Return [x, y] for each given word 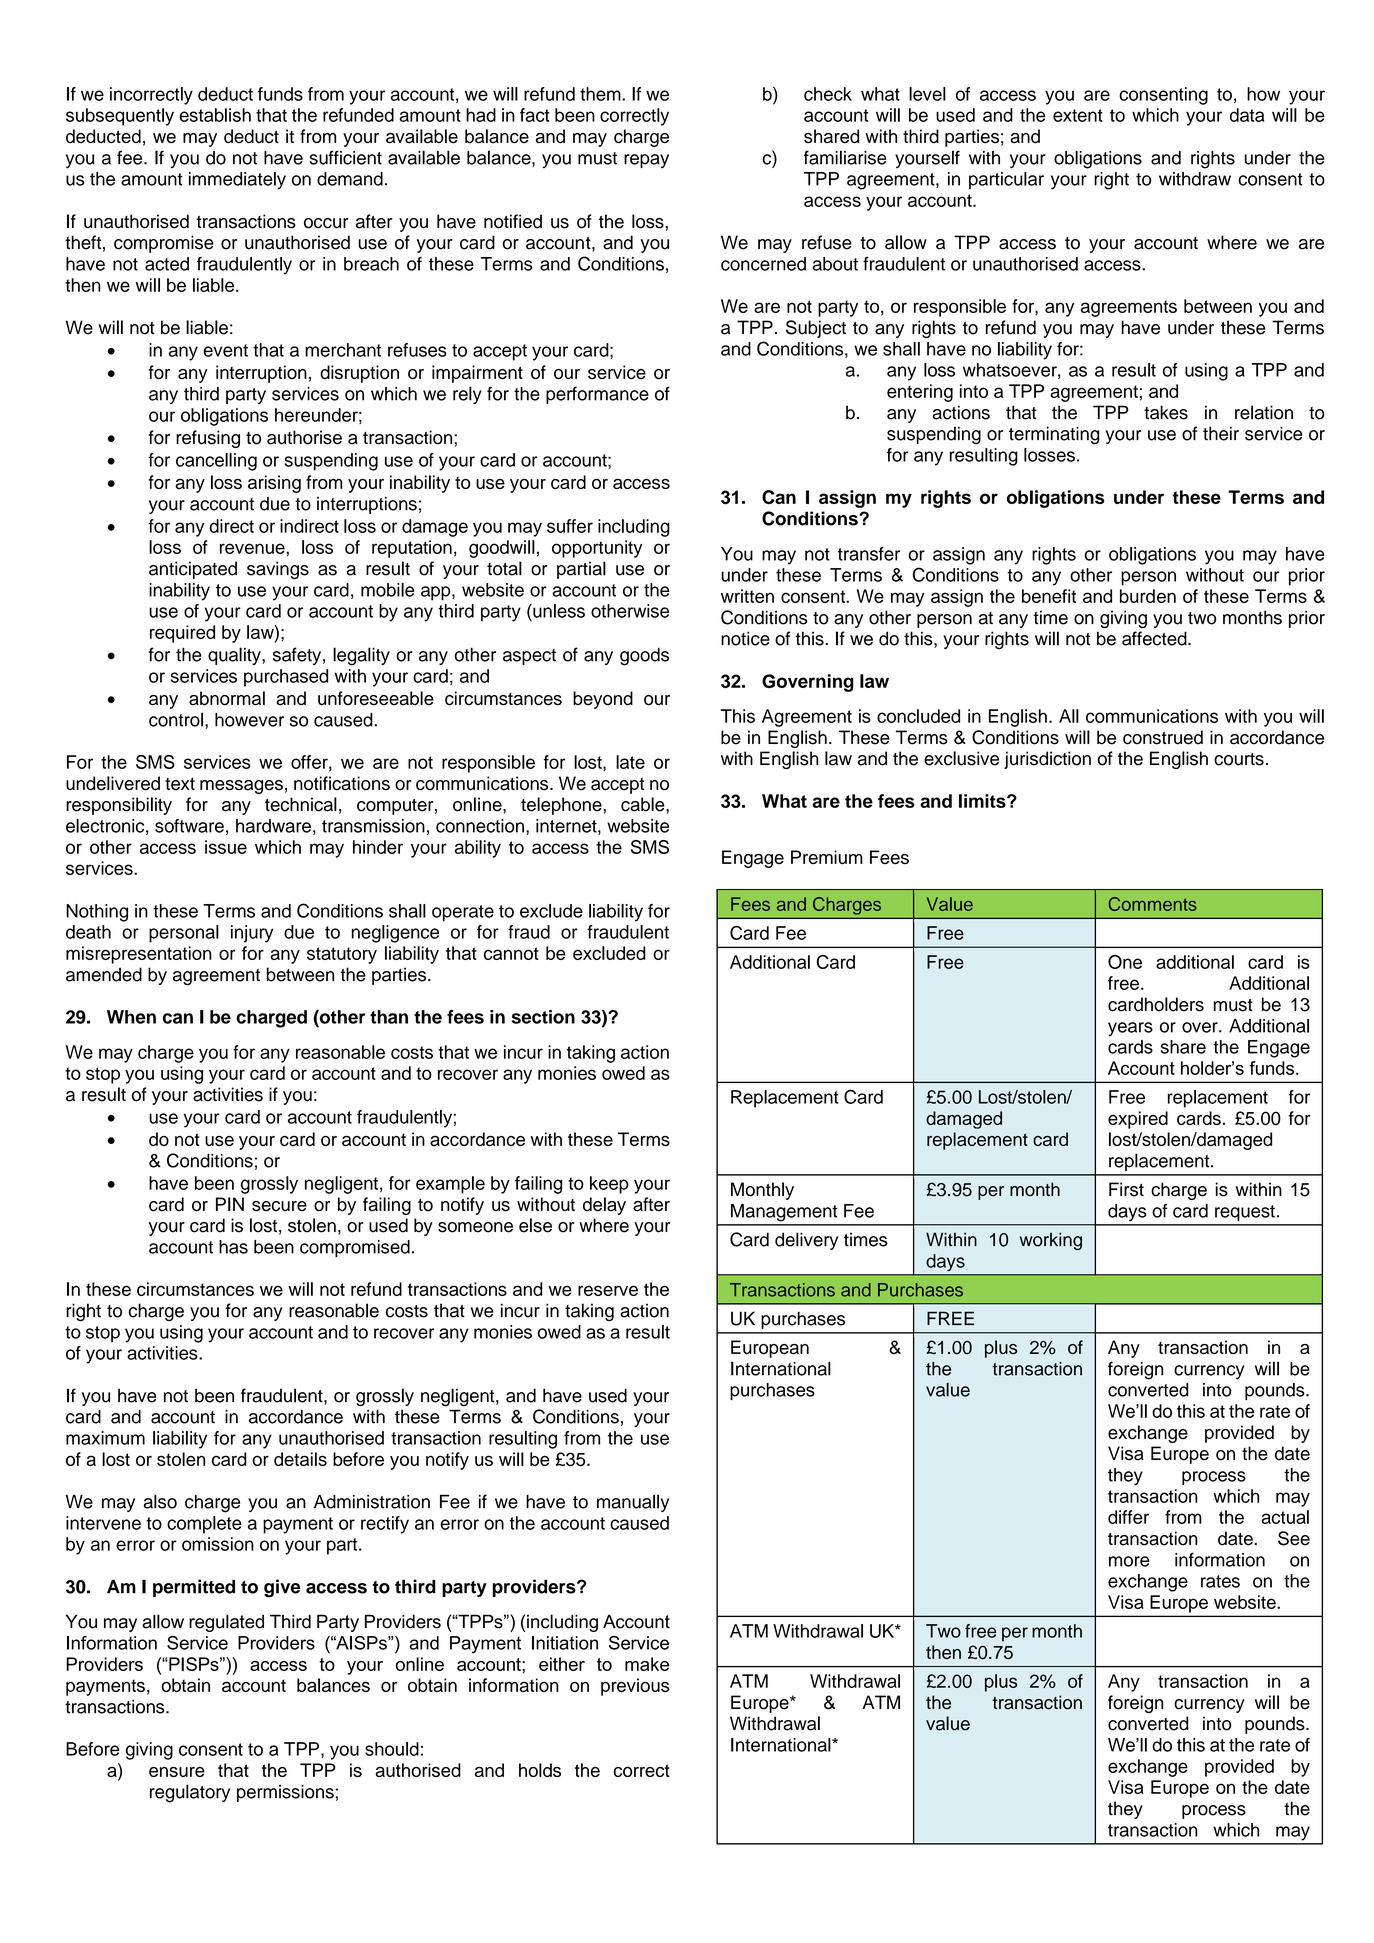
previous [635, 1687]
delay [604, 1206]
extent [1078, 115]
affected [1155, 638]
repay [646, 161]
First [1126, 1189]
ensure [177, 1772]
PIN [230, 1204]
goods [644, 656]
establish [215, 115]
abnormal [227, 698]
